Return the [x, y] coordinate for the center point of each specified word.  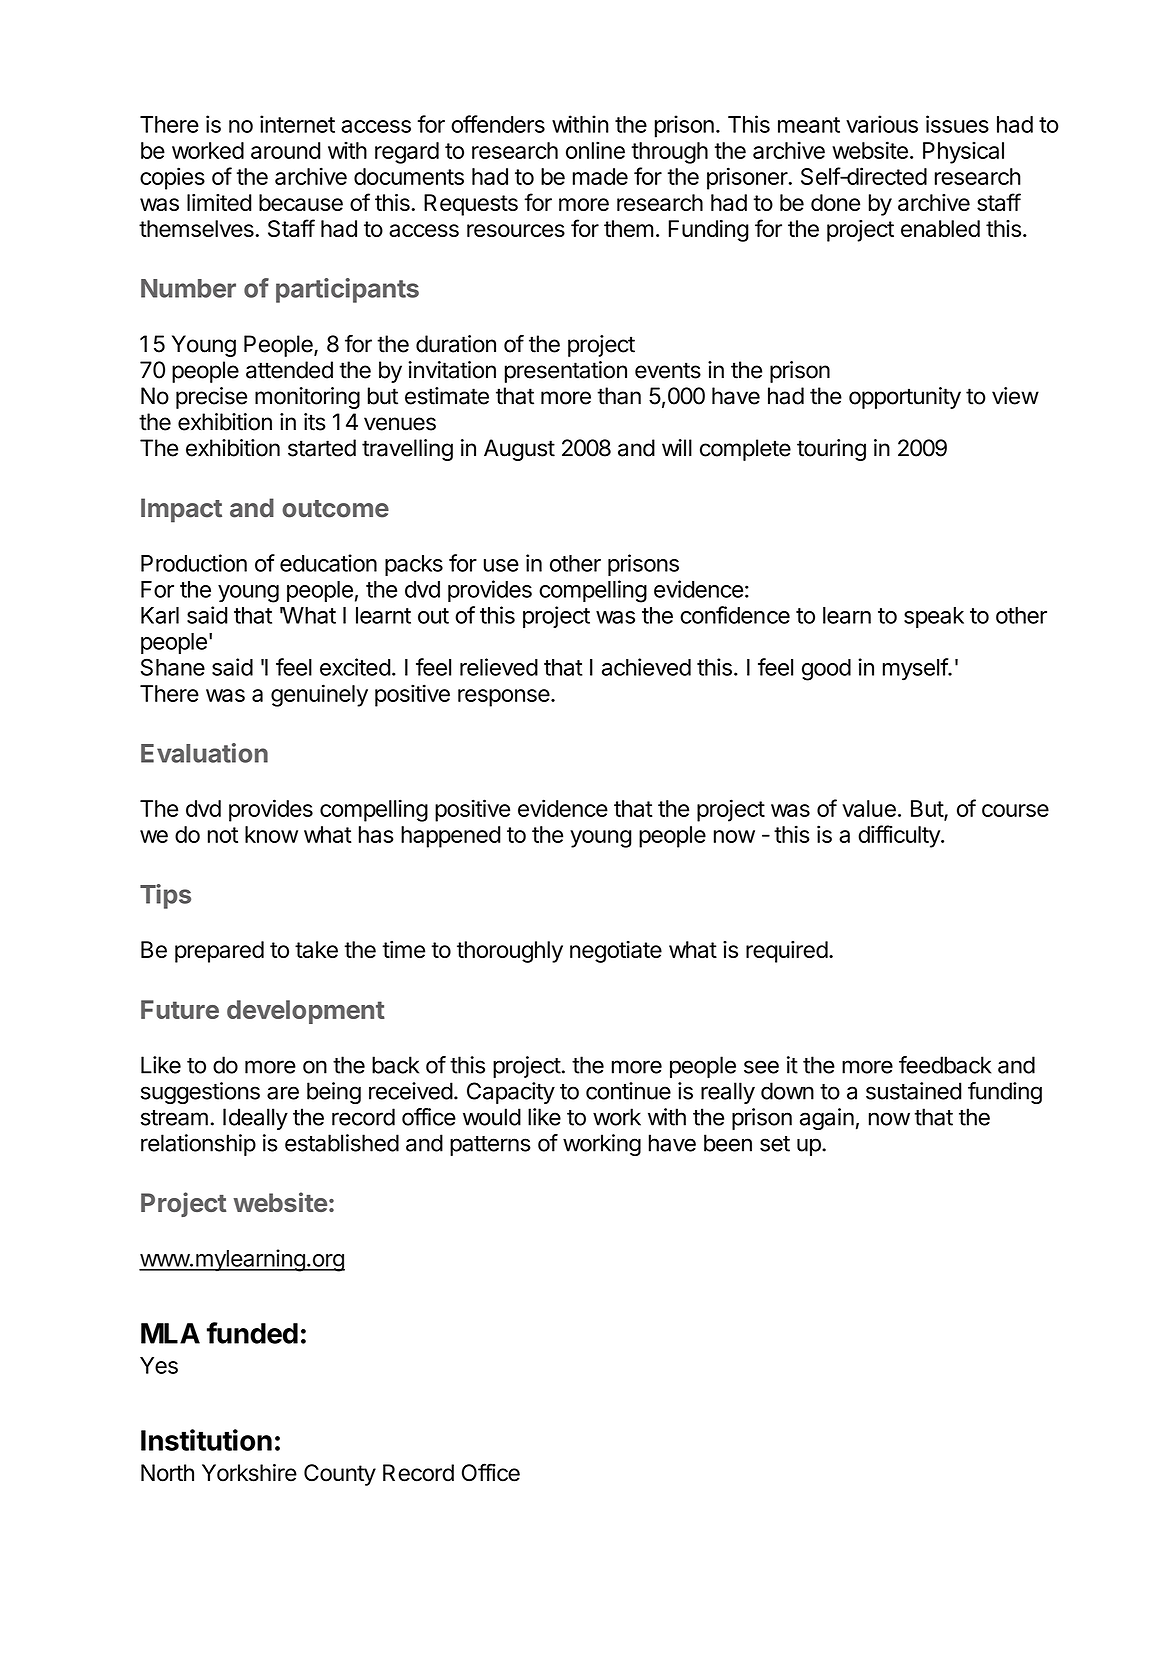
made [600, 176]
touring [831, 450]
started [322, 448]
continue [628, 1091]
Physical [963, 152]
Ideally [255, 1119]
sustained [913, 1091]
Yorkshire [249, 1473]
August [519, 450]
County [340, 1475]
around [285, 150]
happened [450, 837]
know [271, 834]
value [869, 808]
